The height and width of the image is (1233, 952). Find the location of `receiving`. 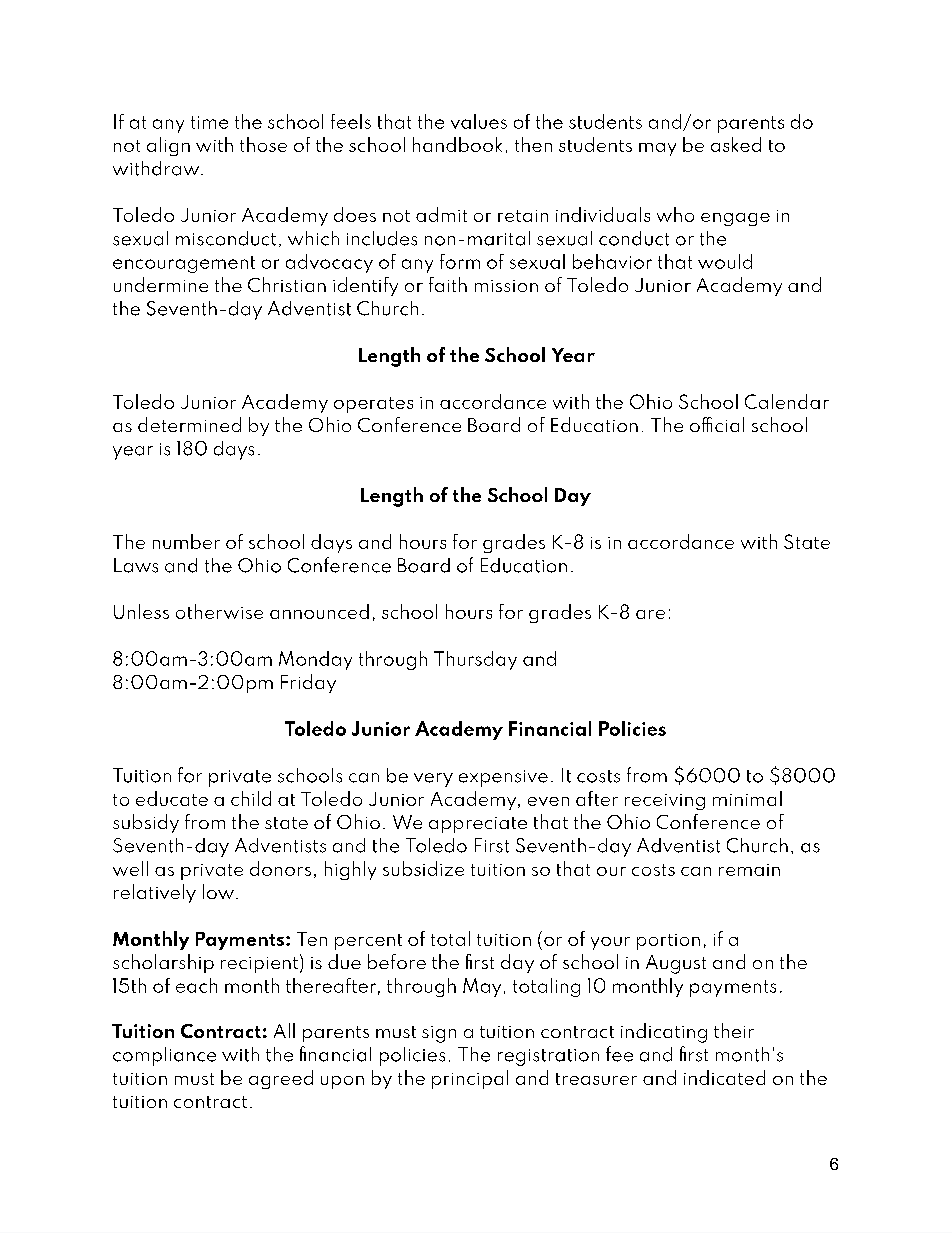

receiving is located at coordinates (665, 802).
